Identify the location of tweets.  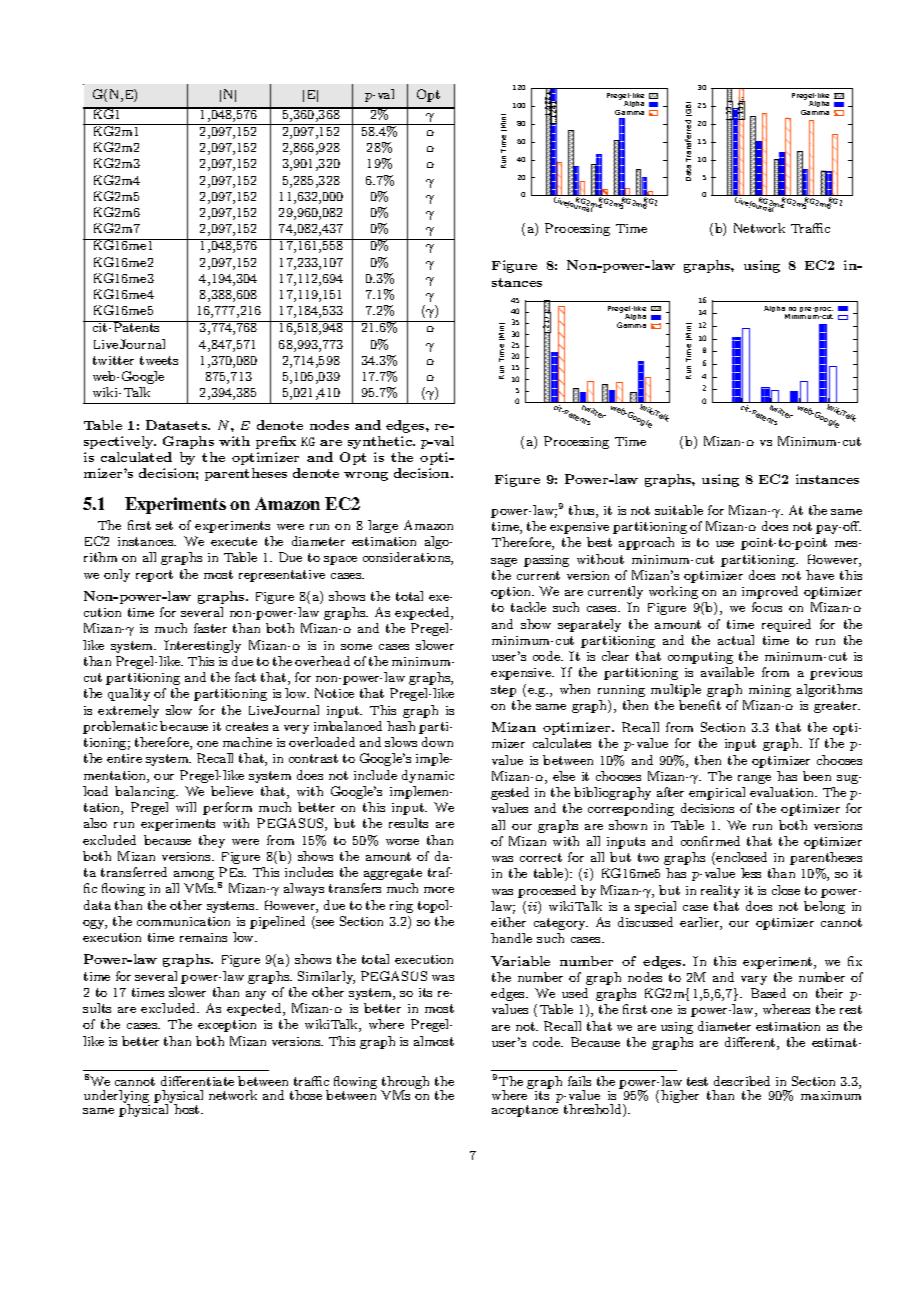
(159, 360).
